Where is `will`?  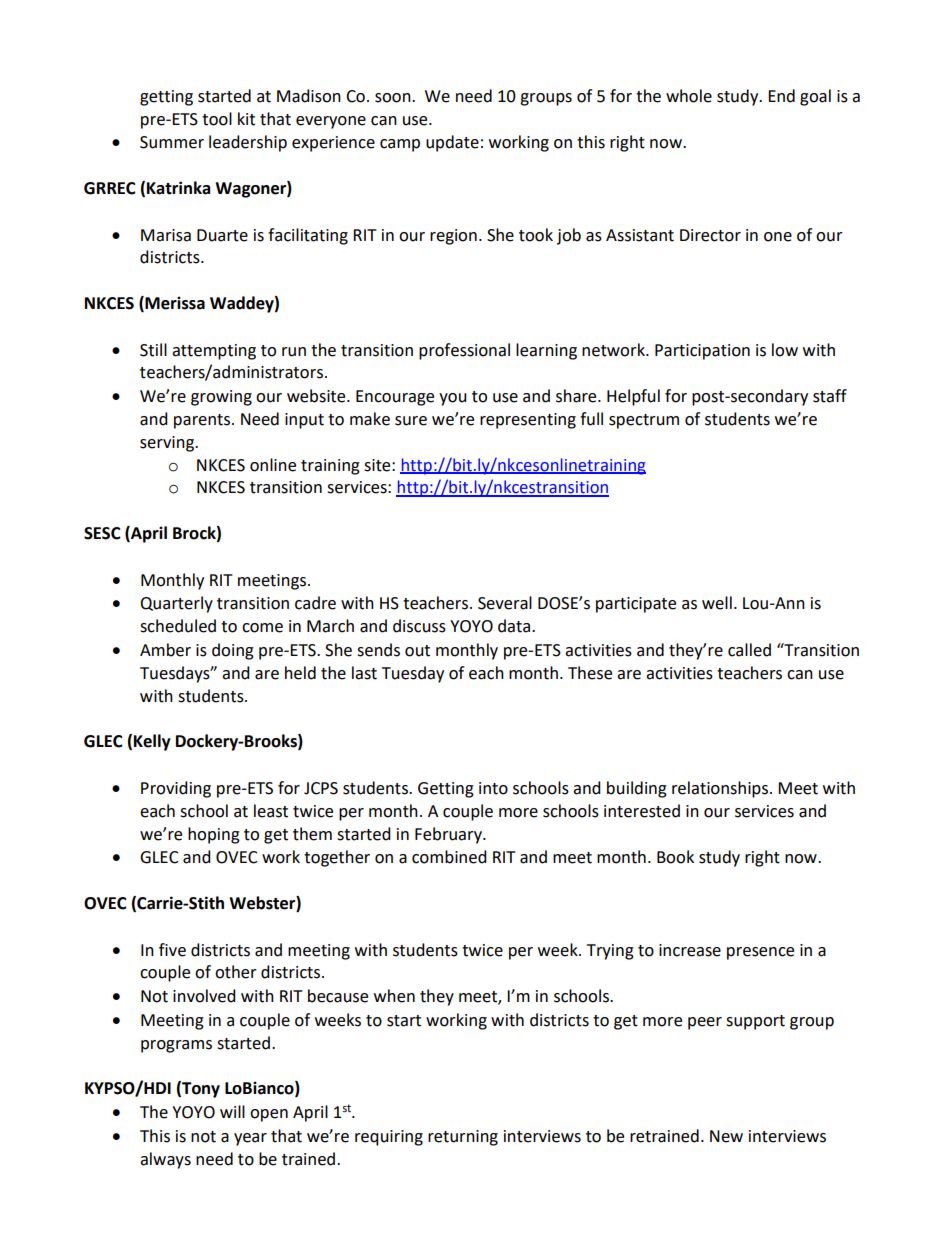 will is located at coordinates (232, 1111).
